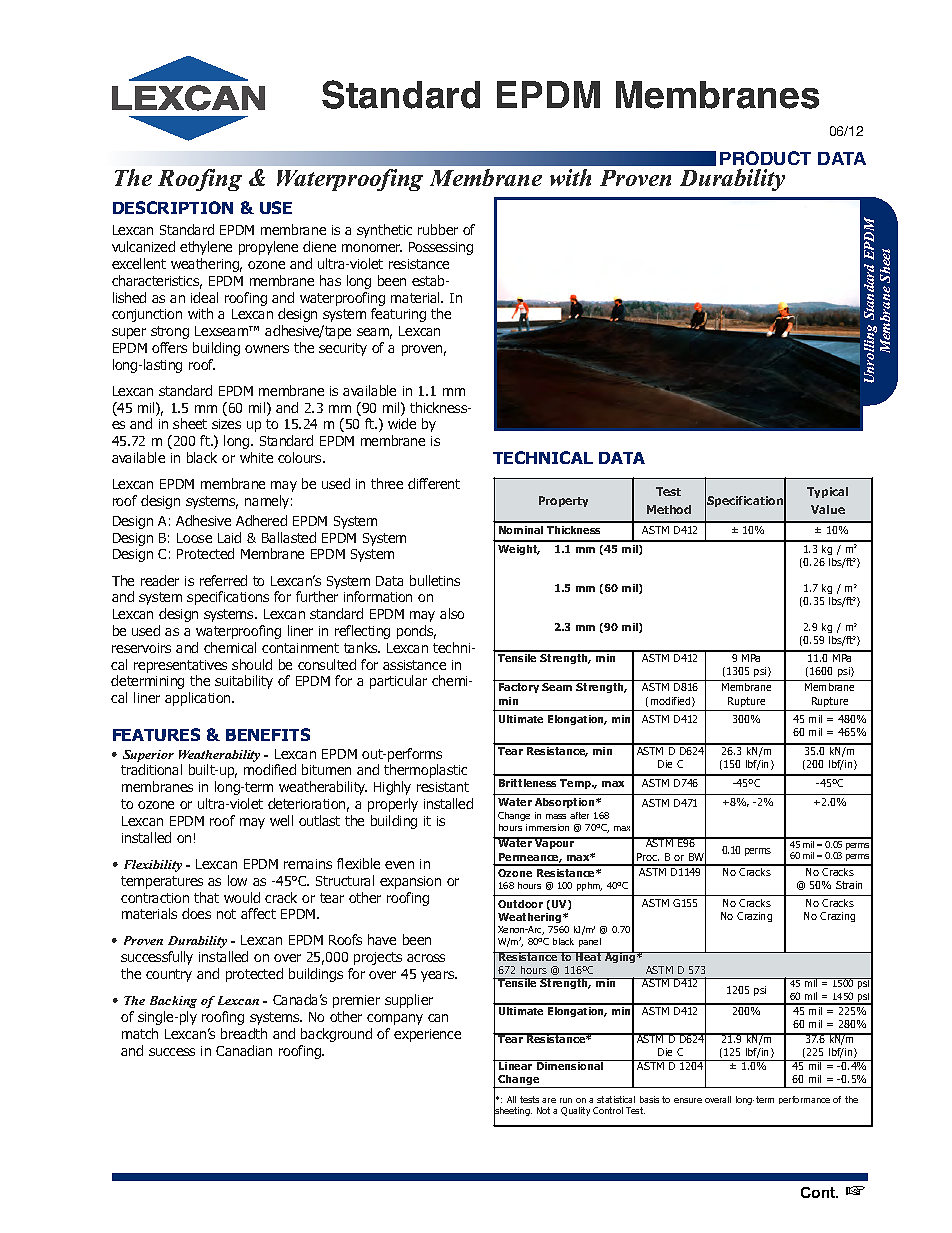 The width and height of the image is (952, 1233). What do you see at coordinates (244, 1050) in the image?
I see `Canadian` at bounding box center [244, 1050].
